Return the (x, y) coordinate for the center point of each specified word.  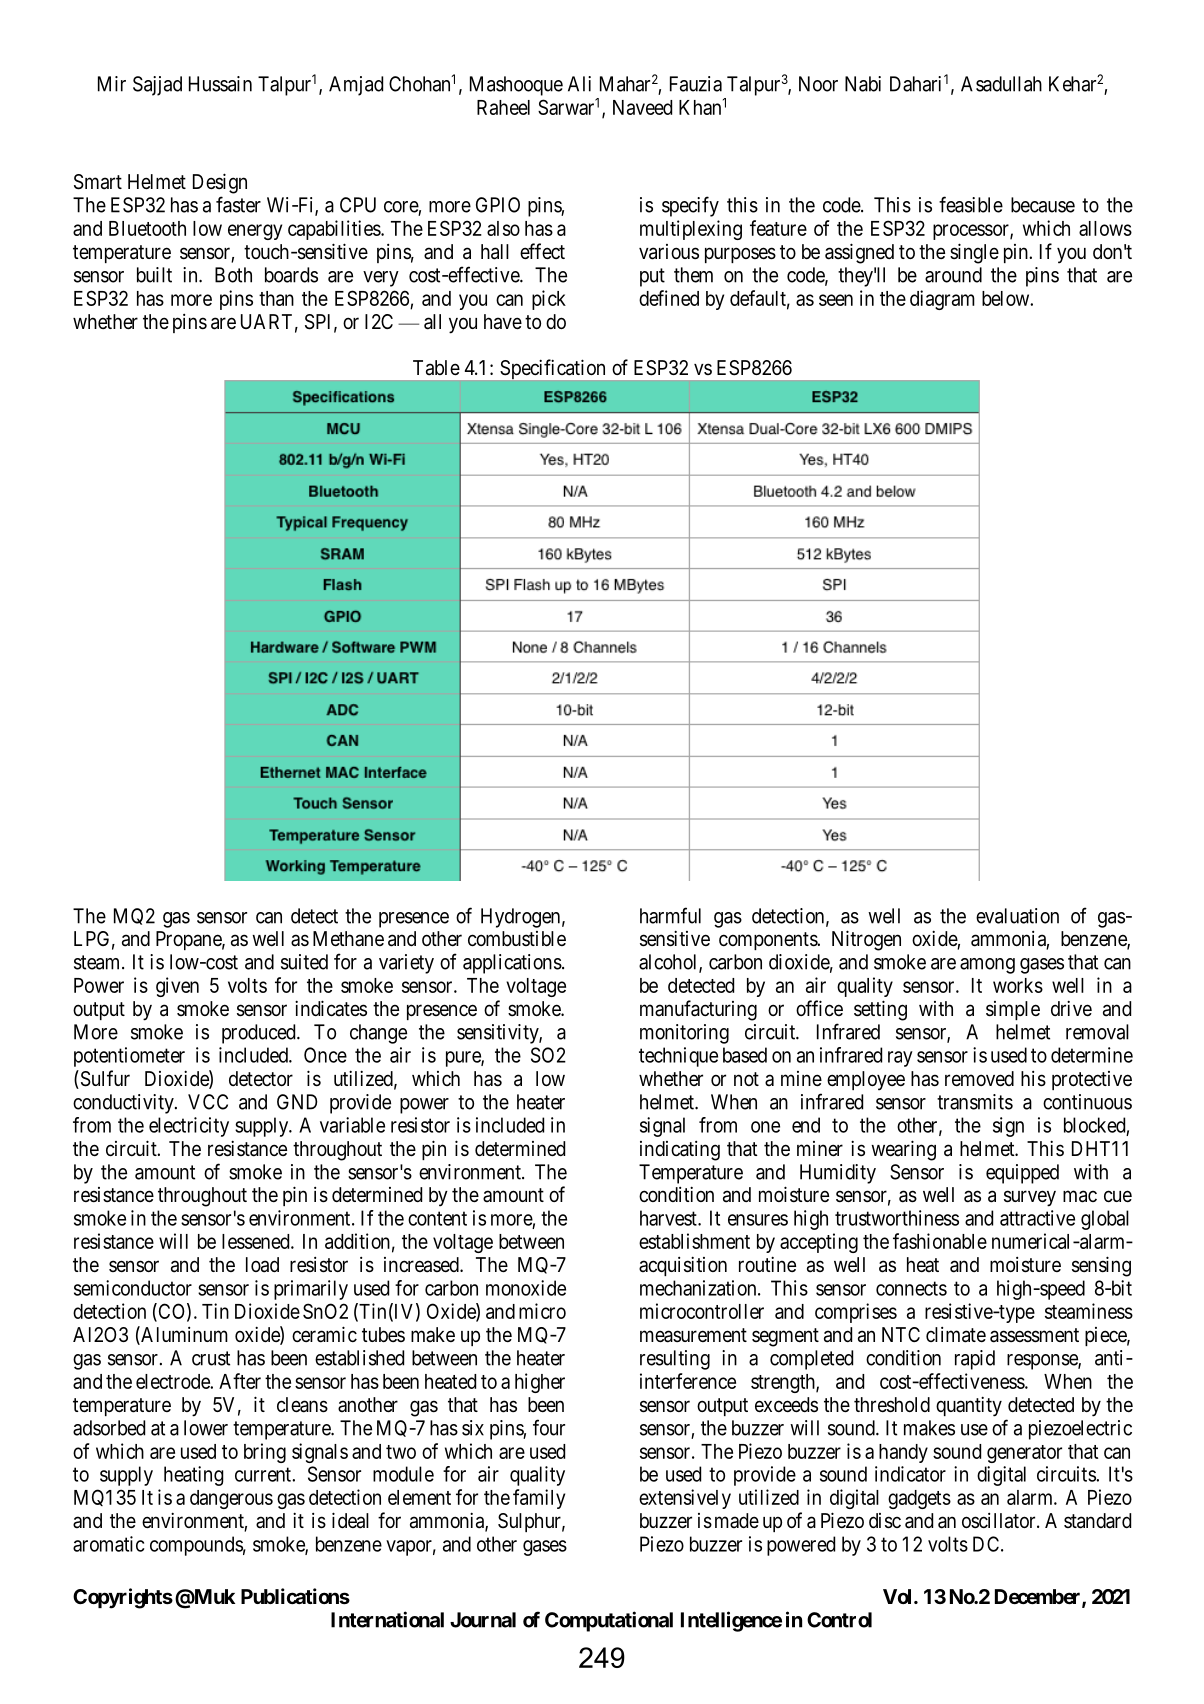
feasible (971, 204)
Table (436, 368)
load (262, 1265)
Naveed (642, 107)
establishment (694, 1241)
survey (1030, 1198)
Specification (553, 369)
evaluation (1017, 916)
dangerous (231, 1499)
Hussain (220, 84)
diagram (942, 300)
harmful (670, 915)
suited (304, 962)
